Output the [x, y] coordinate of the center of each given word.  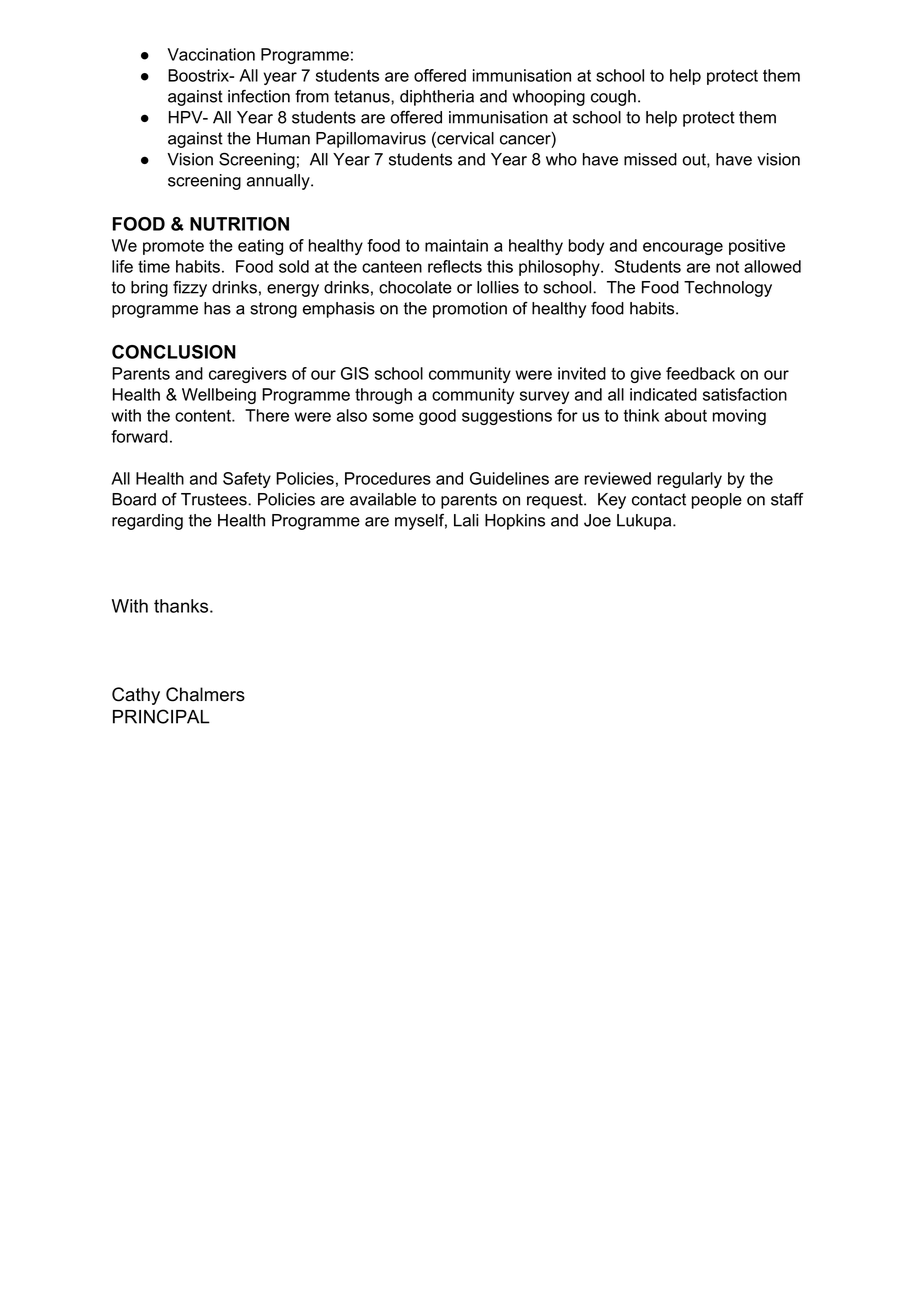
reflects [455, 266]
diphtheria [437, 98]
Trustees [215, 499]
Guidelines [509, 478]
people [717, 501]
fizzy [190, 289]
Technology [728, 289]
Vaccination [211, 54]
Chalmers [205, 694]
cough [613, 98]
